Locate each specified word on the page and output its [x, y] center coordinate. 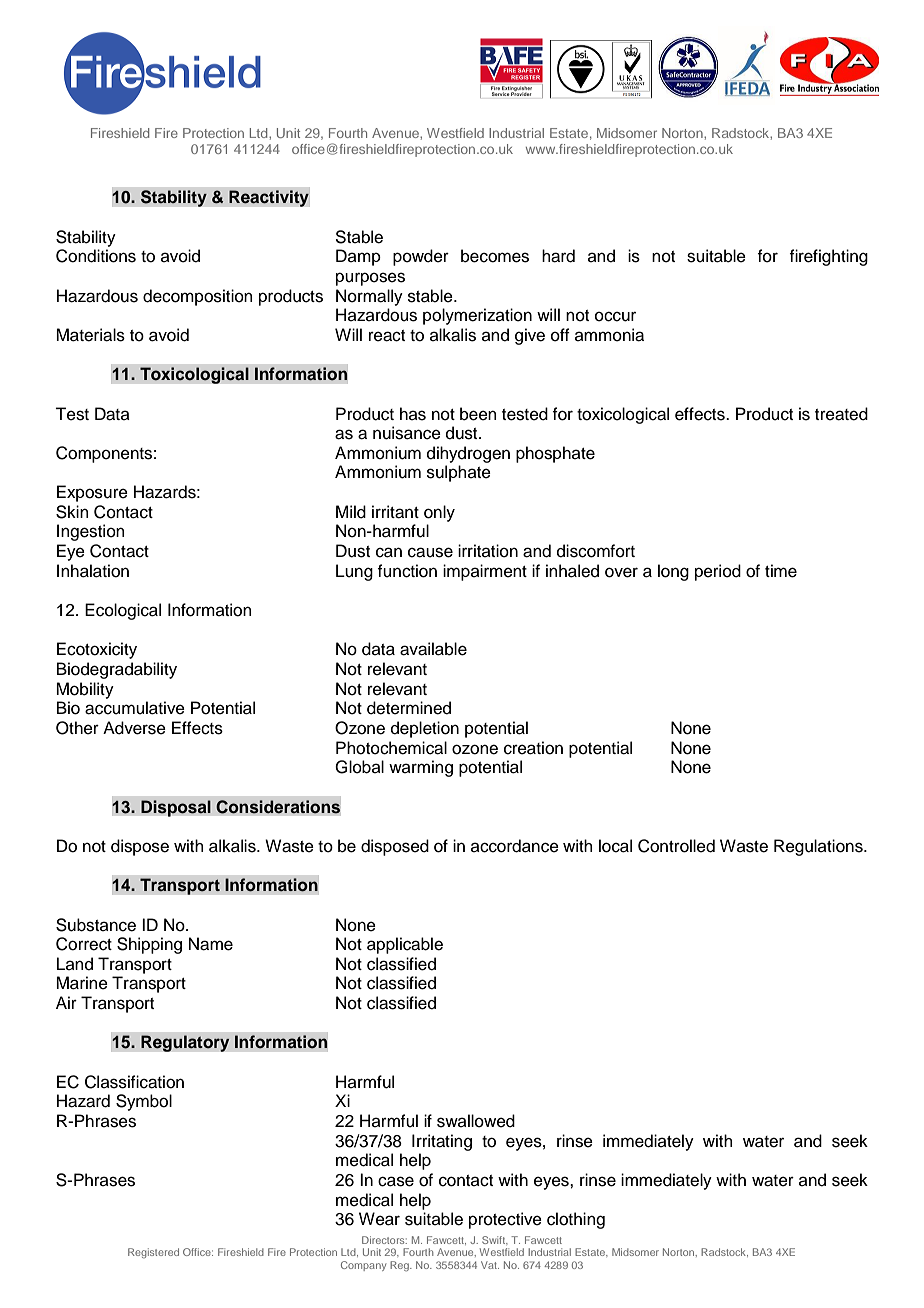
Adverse [134, 728]
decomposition [198, 297]
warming [421, 768]
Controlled [676, 846]
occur [615, 316]
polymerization [477, 316]
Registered [153, 1253]
